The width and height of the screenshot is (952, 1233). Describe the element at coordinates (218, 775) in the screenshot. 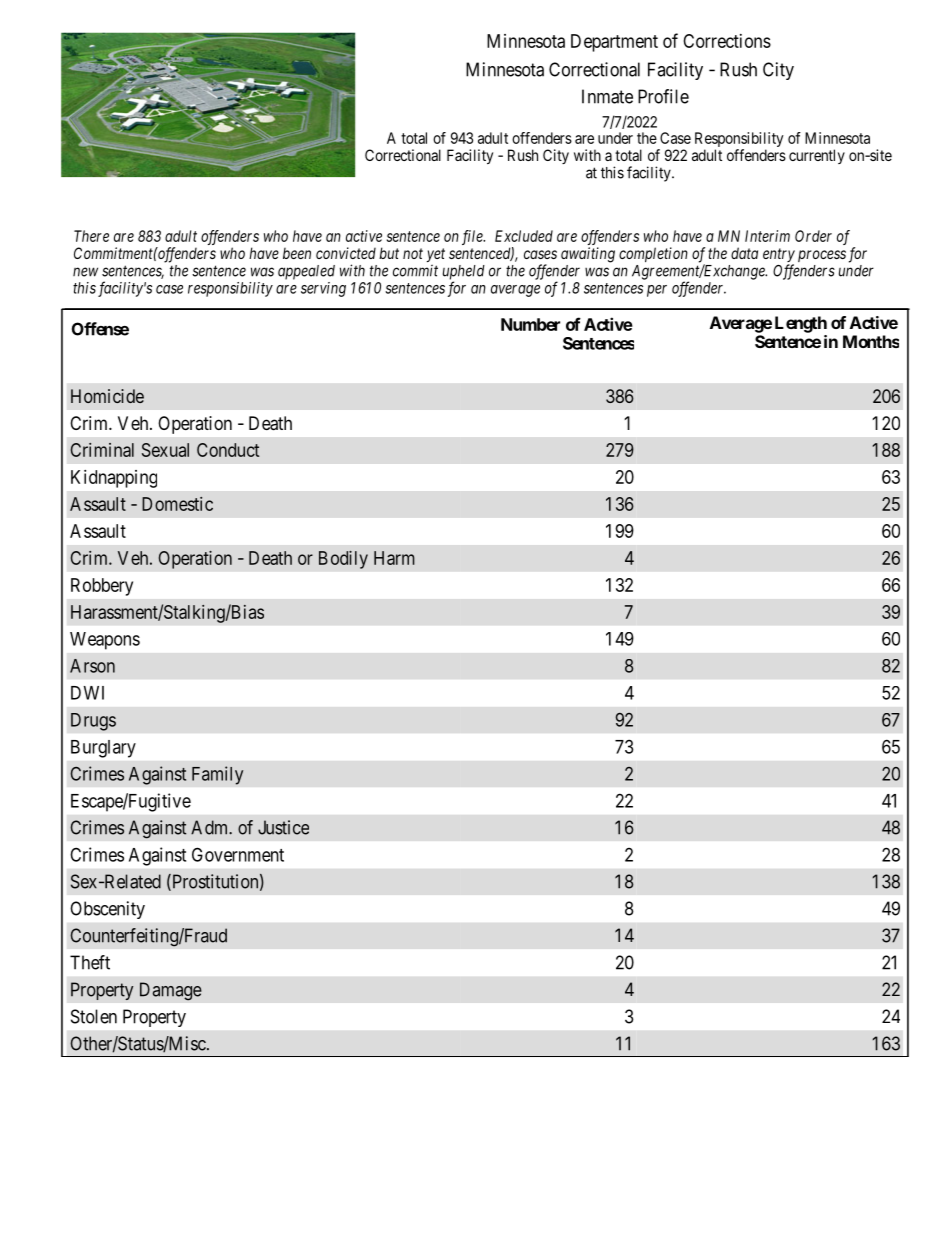

I see `Family` at that location.
